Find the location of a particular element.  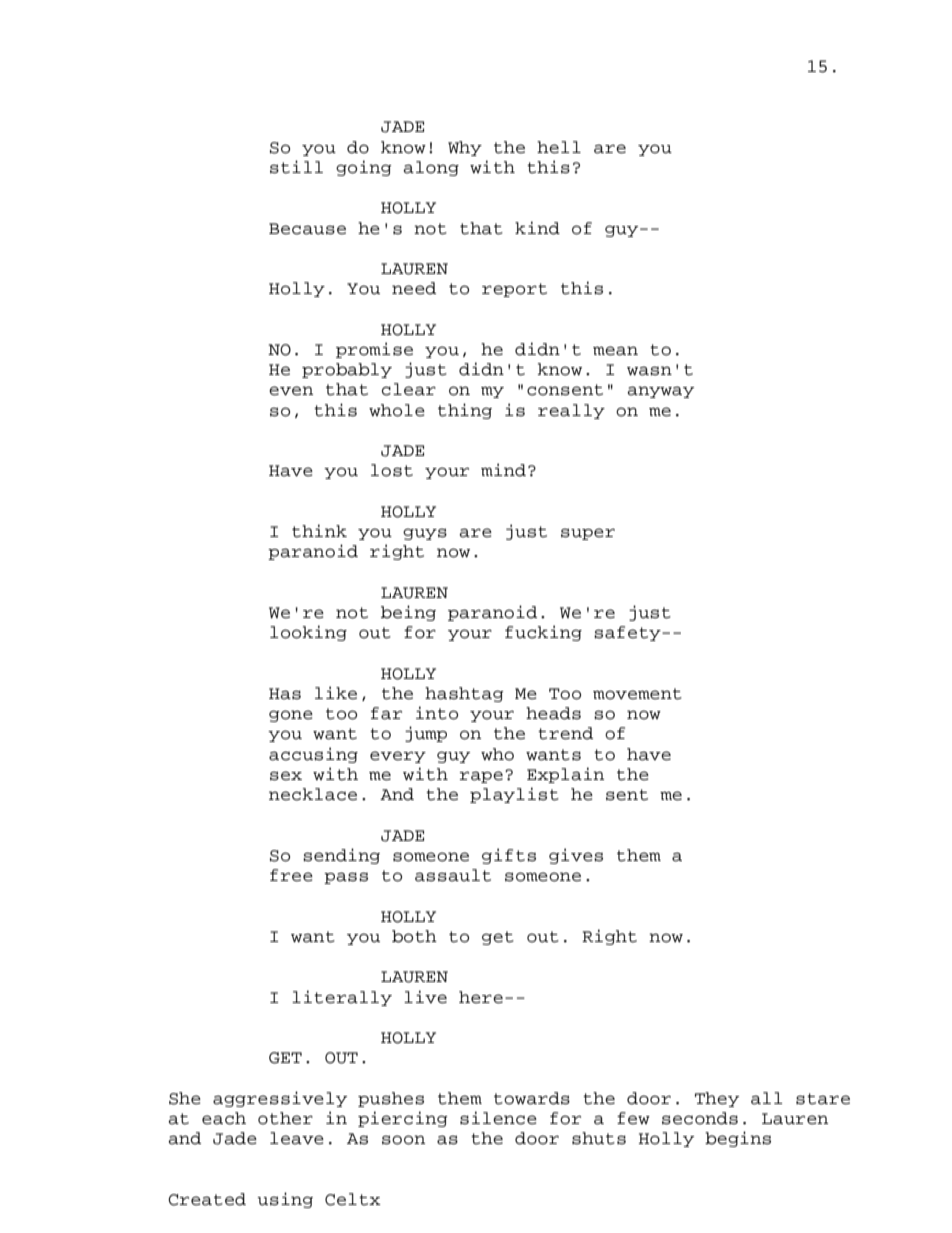

gives is located at coordinates (576, 856).
